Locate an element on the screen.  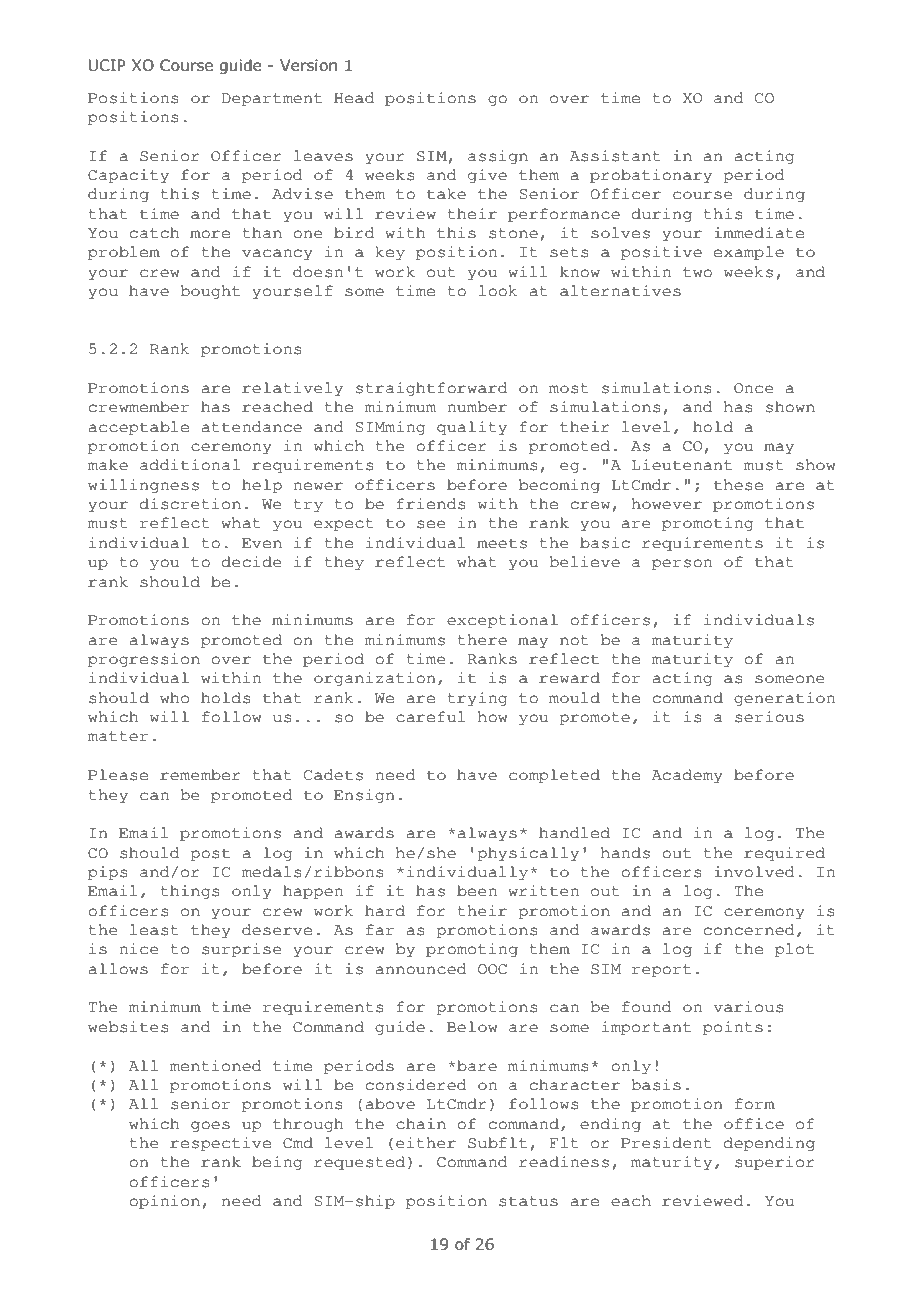
assign is located at coordinates (498, 157).
